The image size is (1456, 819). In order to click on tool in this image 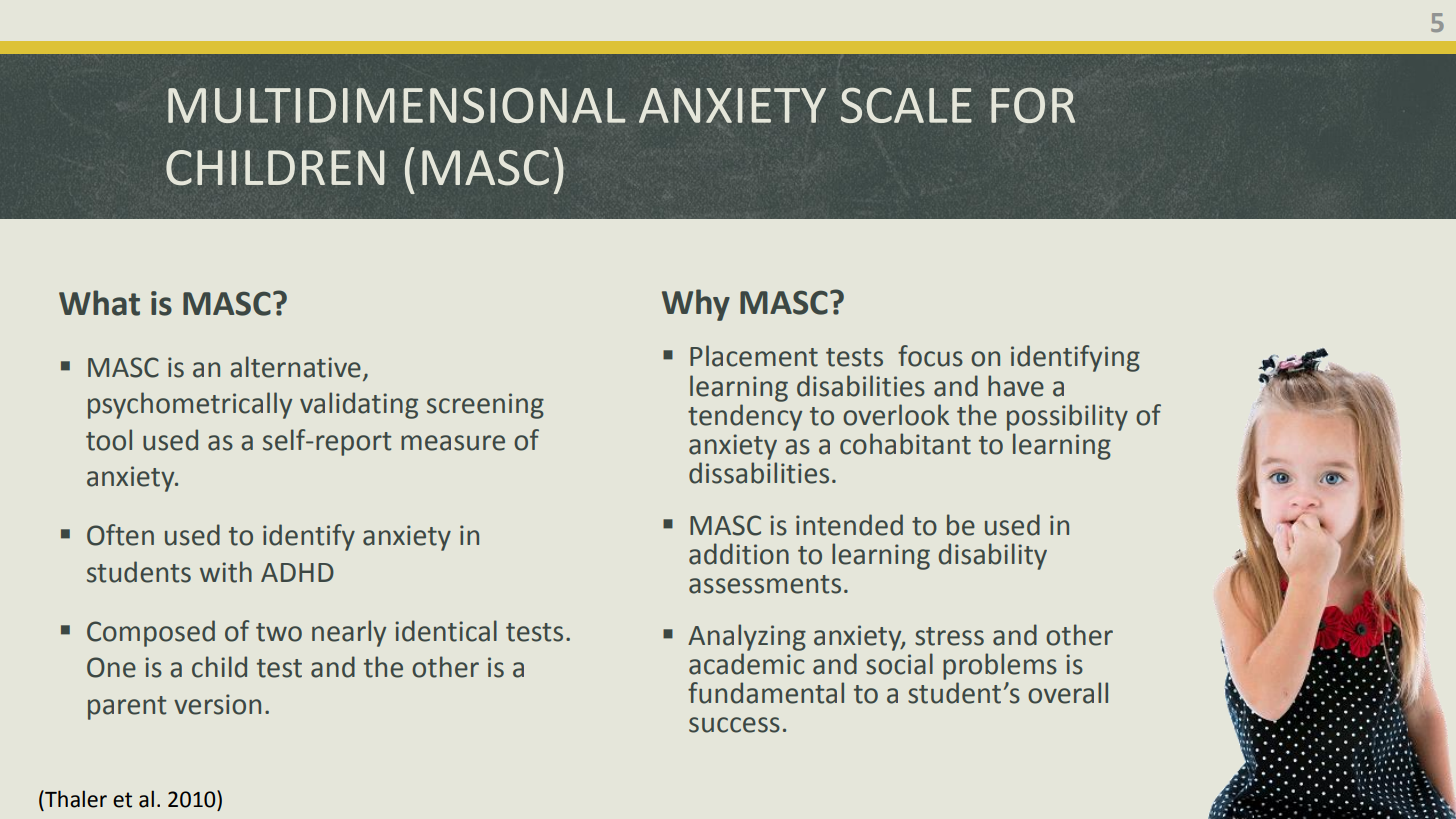, I will do `click(109, 440)`.
